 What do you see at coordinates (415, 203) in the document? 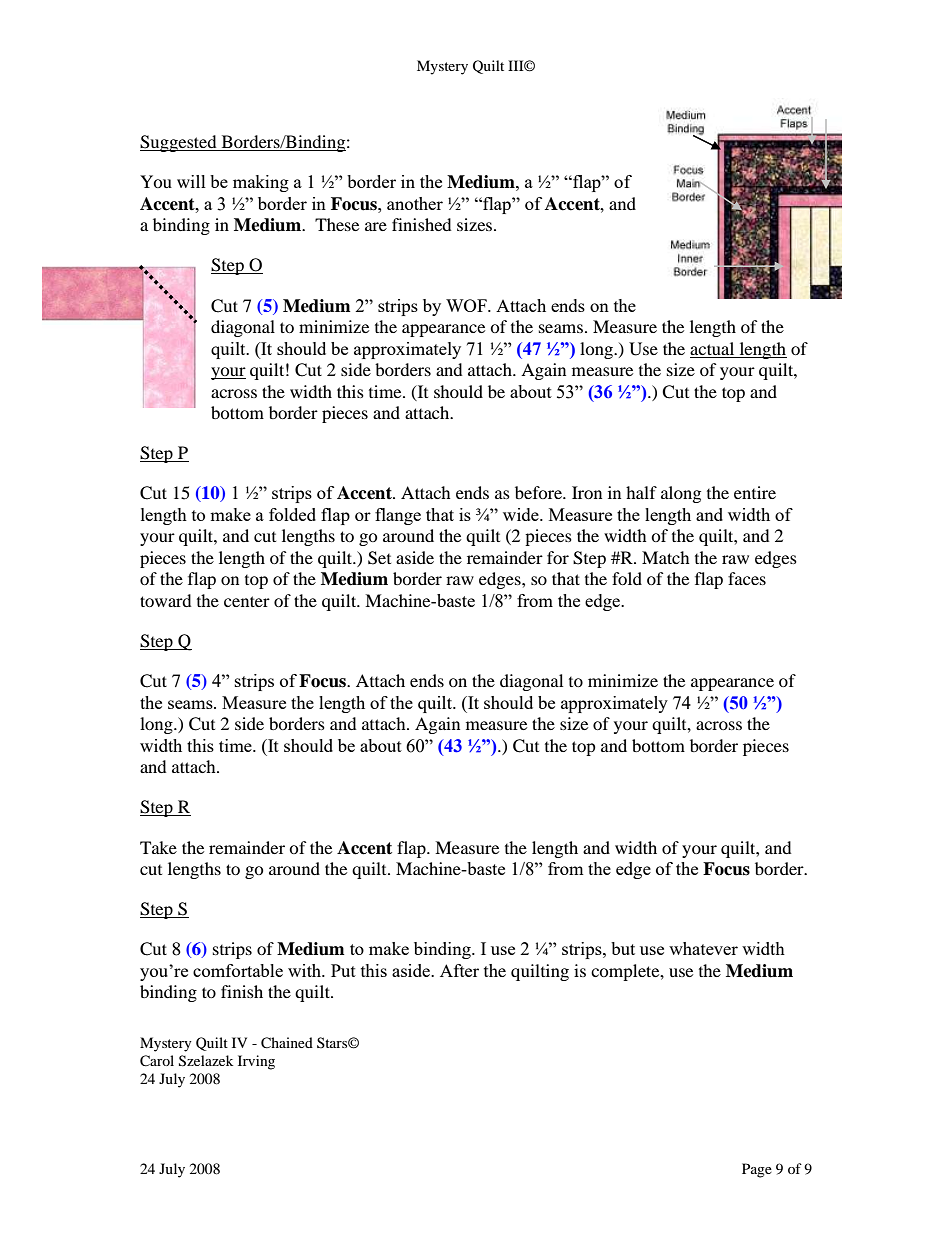
I see `another` at bounding box center [415, 203].
